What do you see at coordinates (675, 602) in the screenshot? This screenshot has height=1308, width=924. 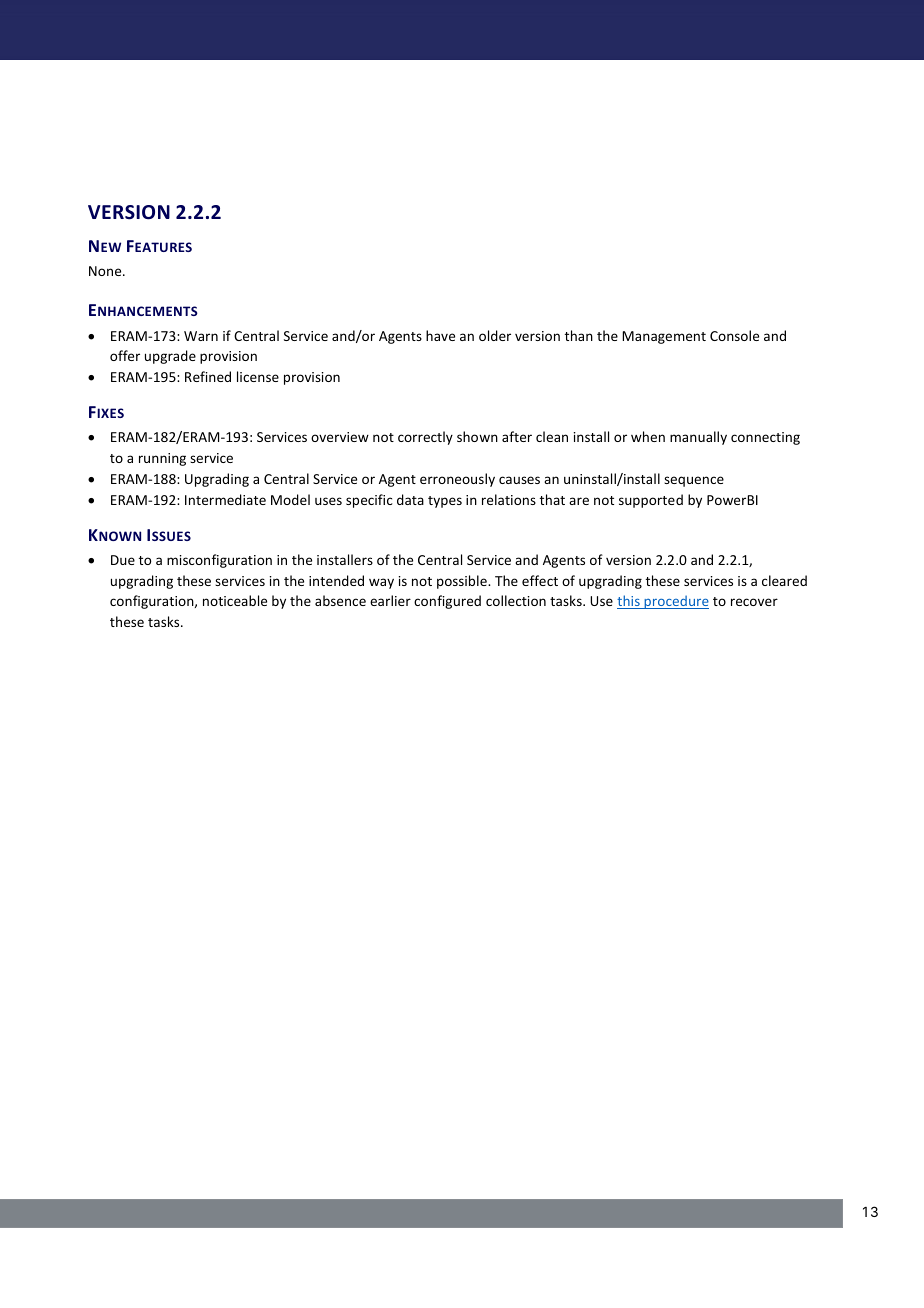 I see `procedure` at bounding box center [675, 602].
